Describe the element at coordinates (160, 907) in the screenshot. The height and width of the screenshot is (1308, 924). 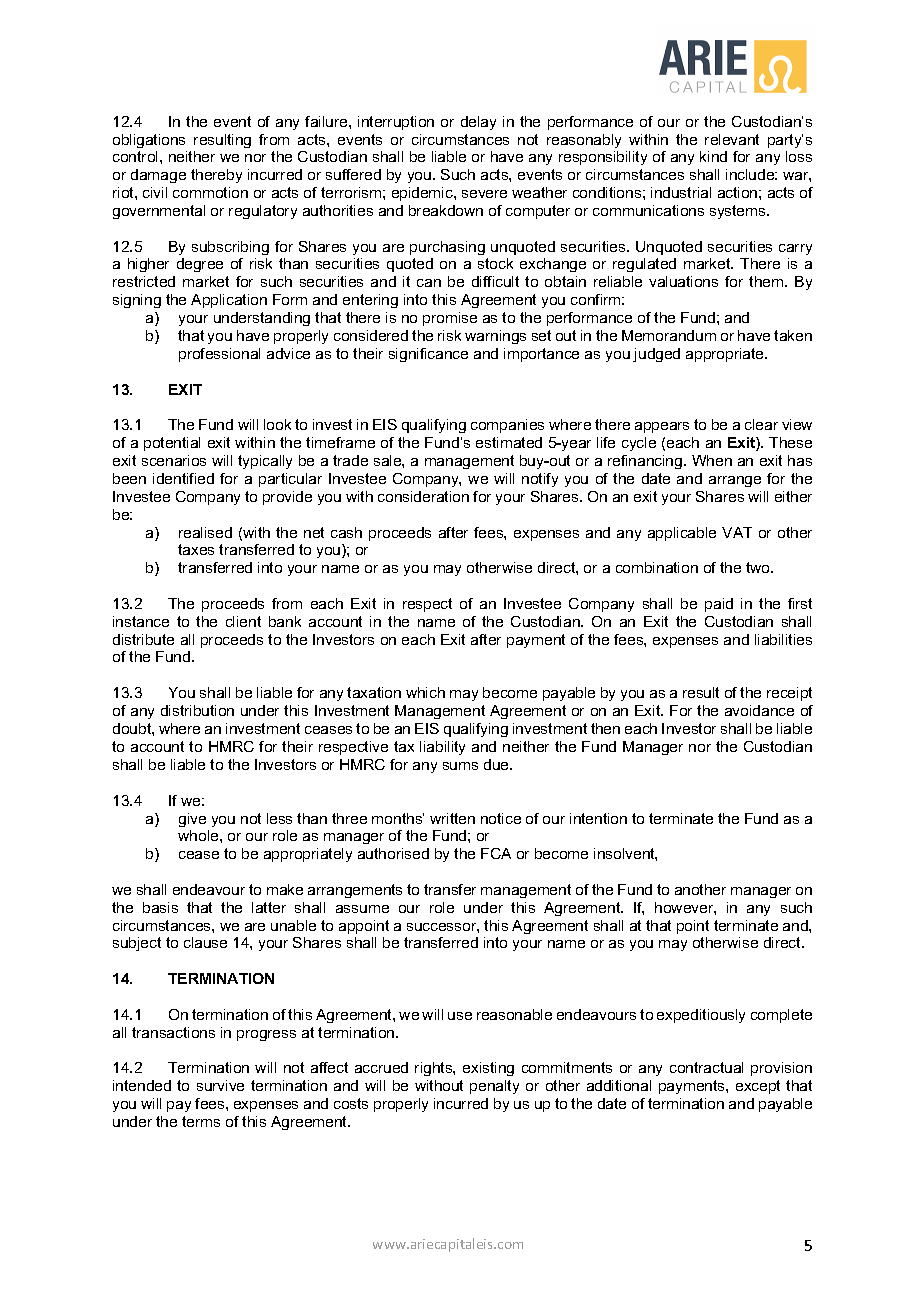
I see `basis` at that location.
